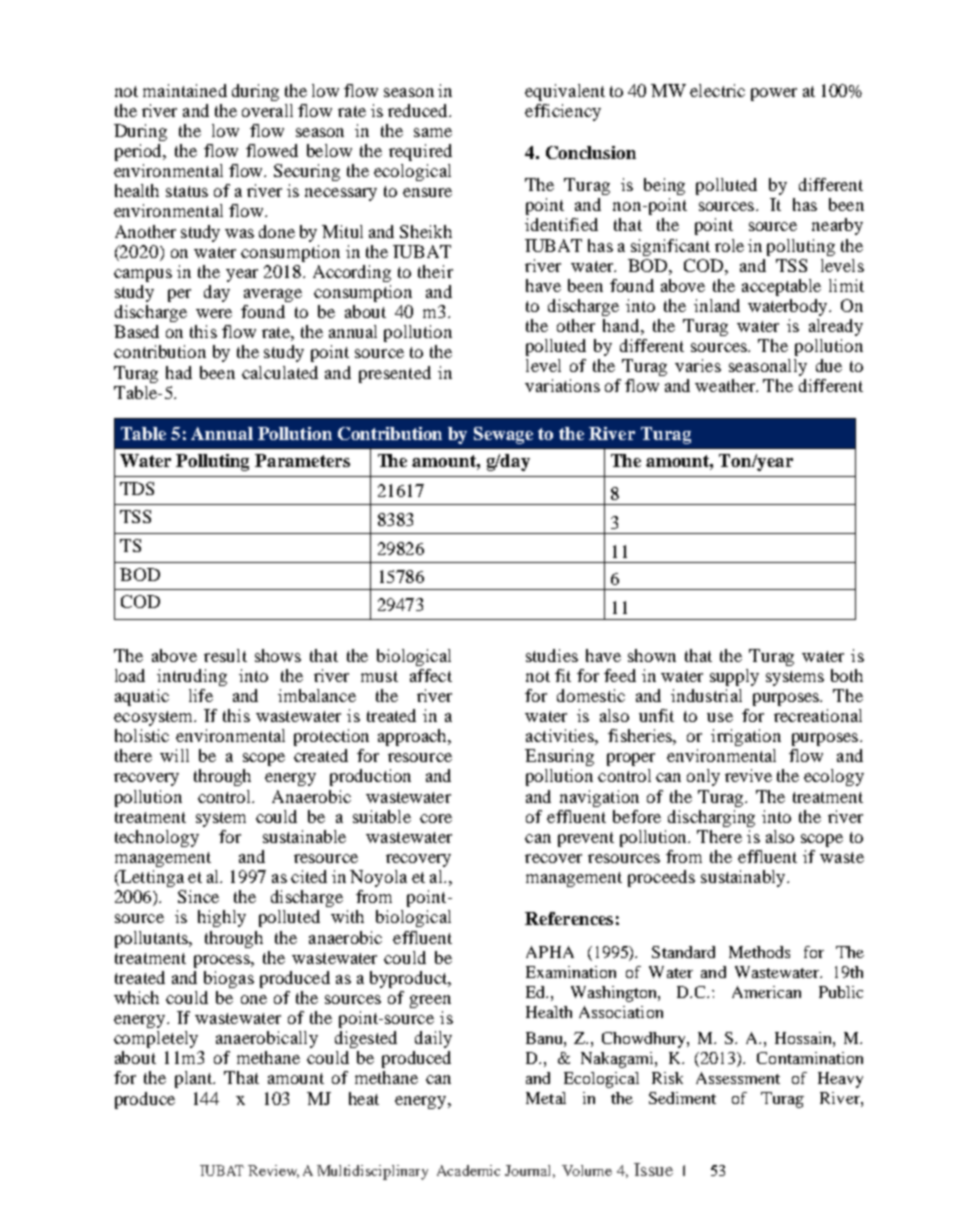 The image size is (978, 1232). Describe the element at coordinates (179, 372) in the document. I see `had` at that location.
